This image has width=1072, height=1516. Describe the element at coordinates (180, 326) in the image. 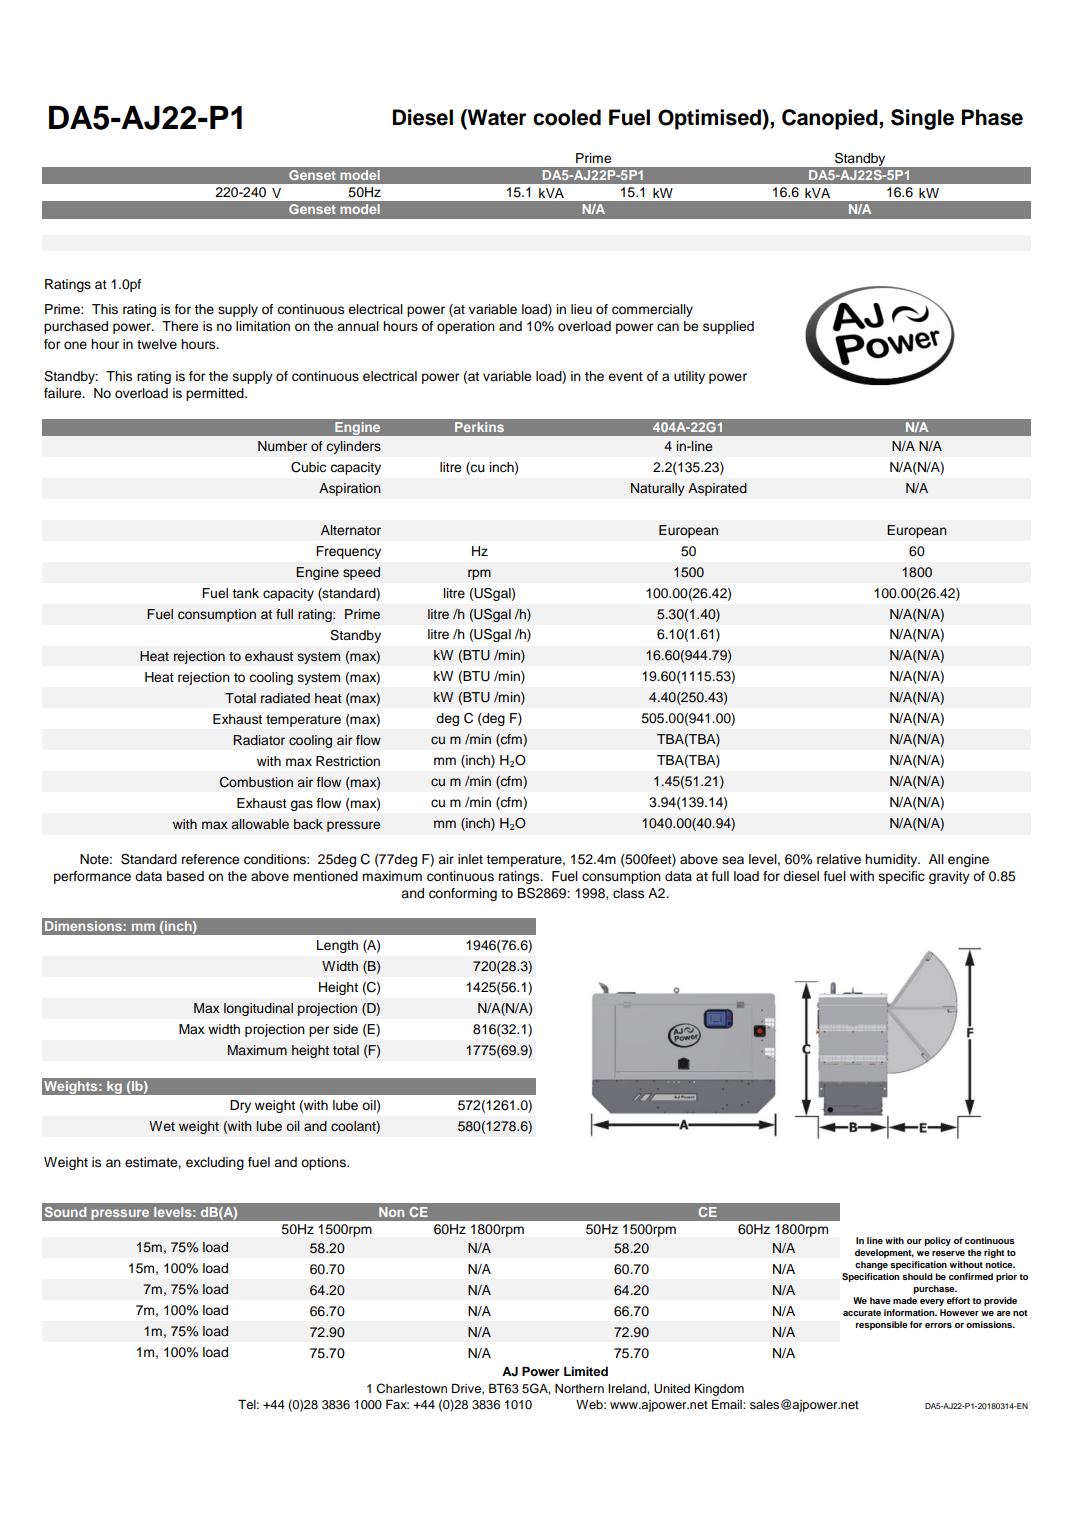

I see `There` at that location.
